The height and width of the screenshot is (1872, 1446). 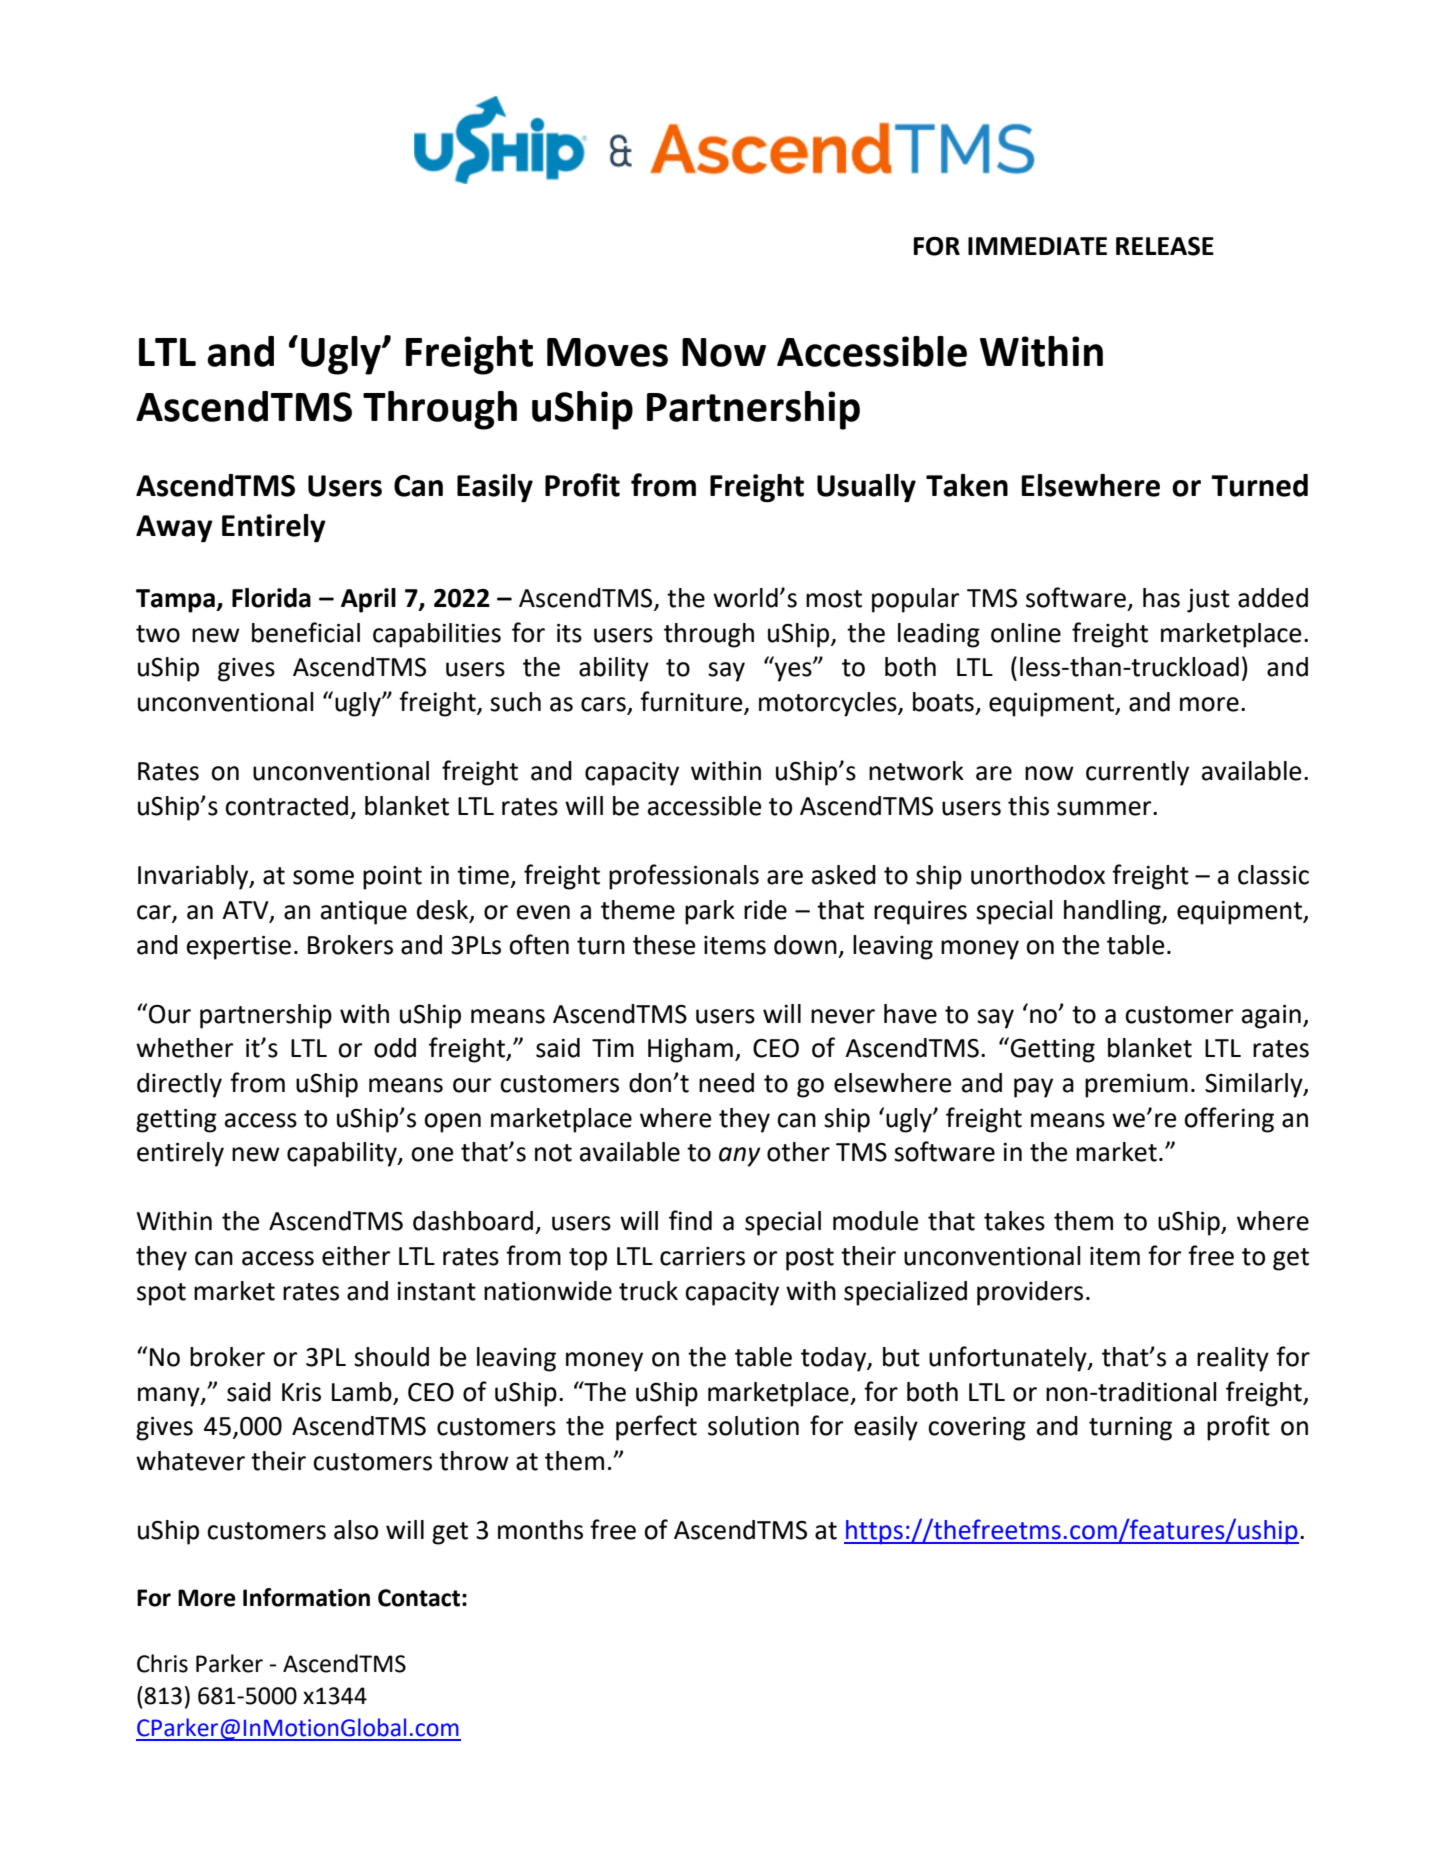 I want to click on either, so click(x=356, y=1256).
